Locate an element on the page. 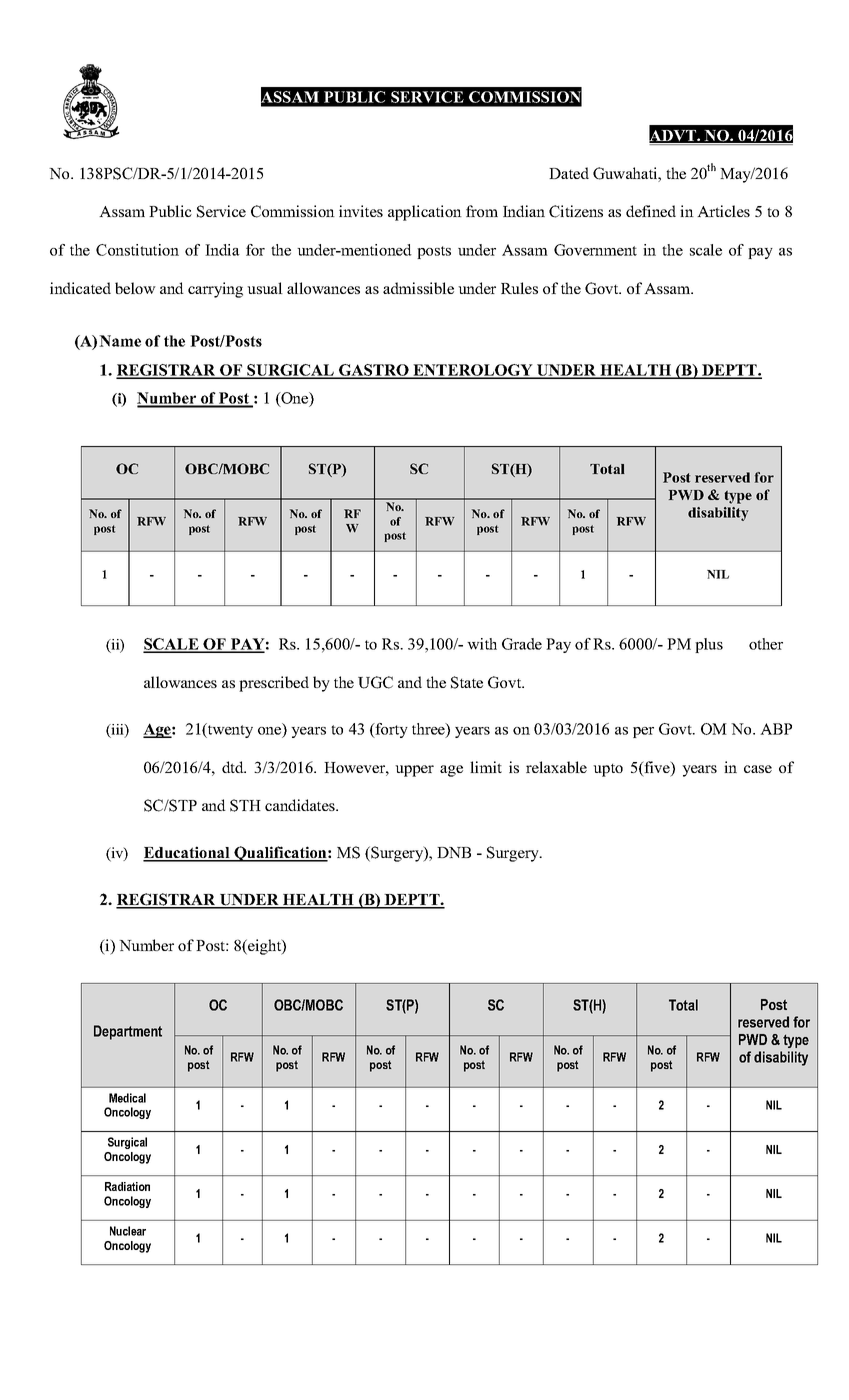  prescribed is located at coordinates (274, 684).
